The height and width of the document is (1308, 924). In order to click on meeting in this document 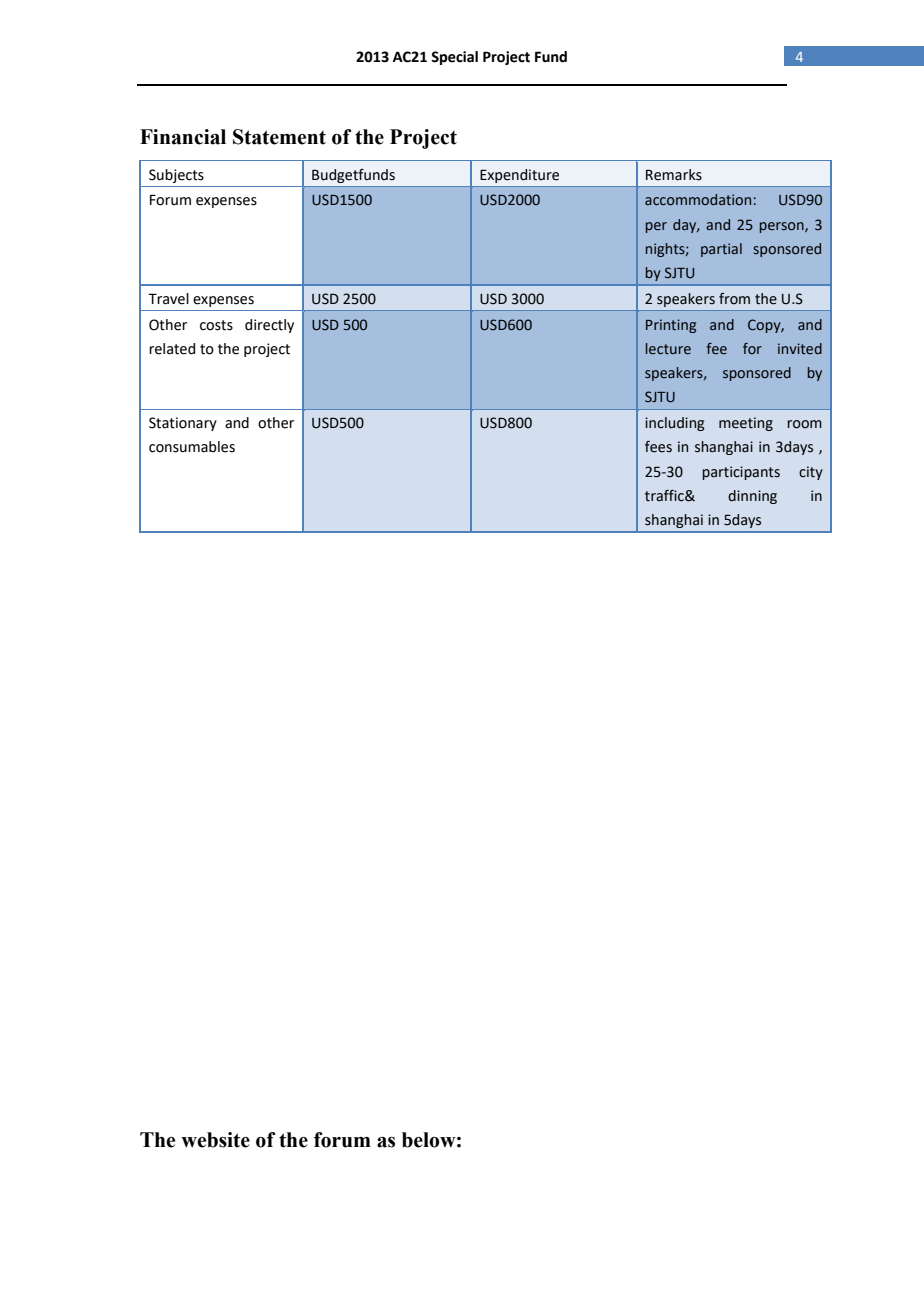, I will do `click(746, 424)`.
